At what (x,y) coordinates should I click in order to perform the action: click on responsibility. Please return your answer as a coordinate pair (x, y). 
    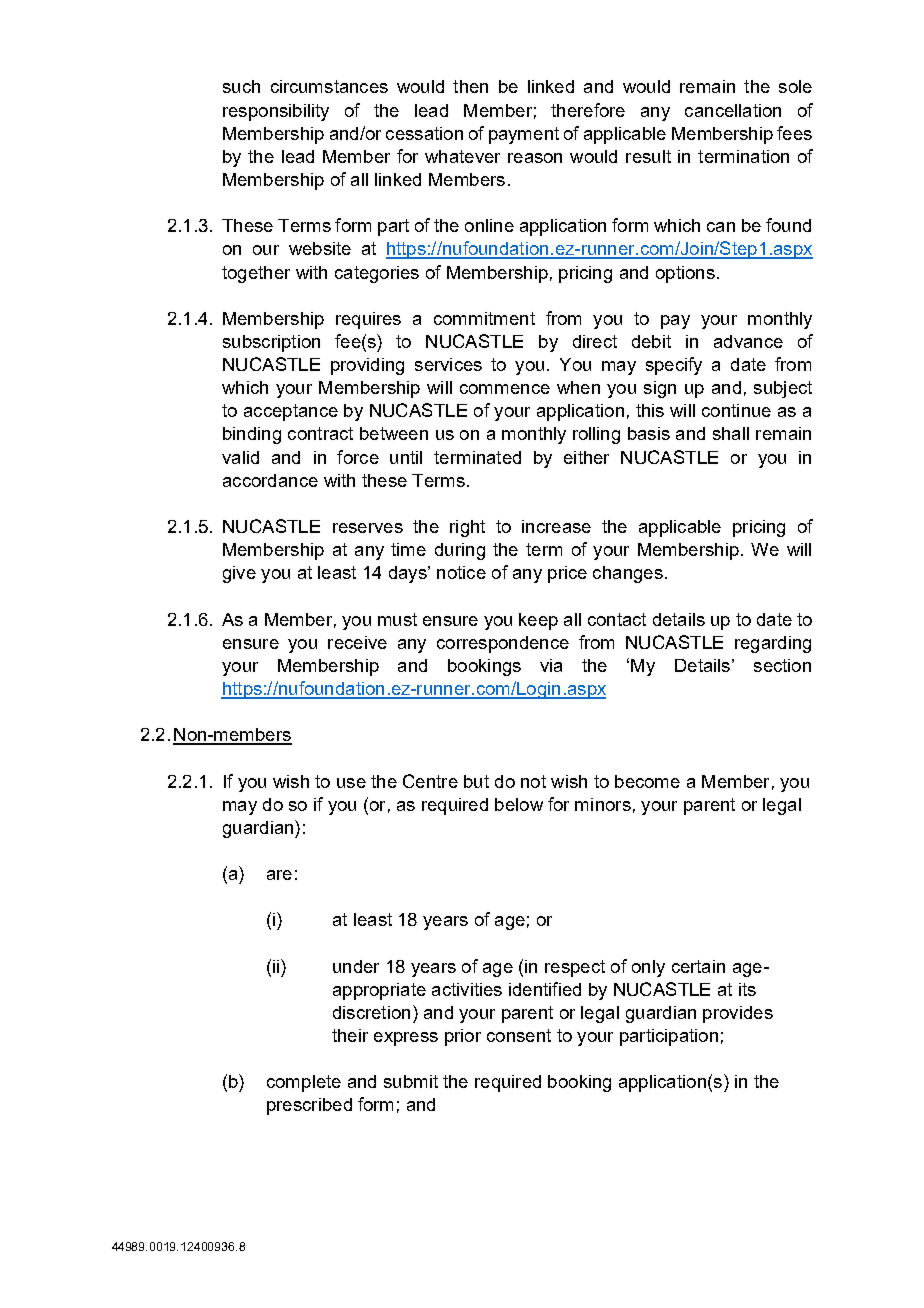
    Looking at the image, I should click on (276, 112).
